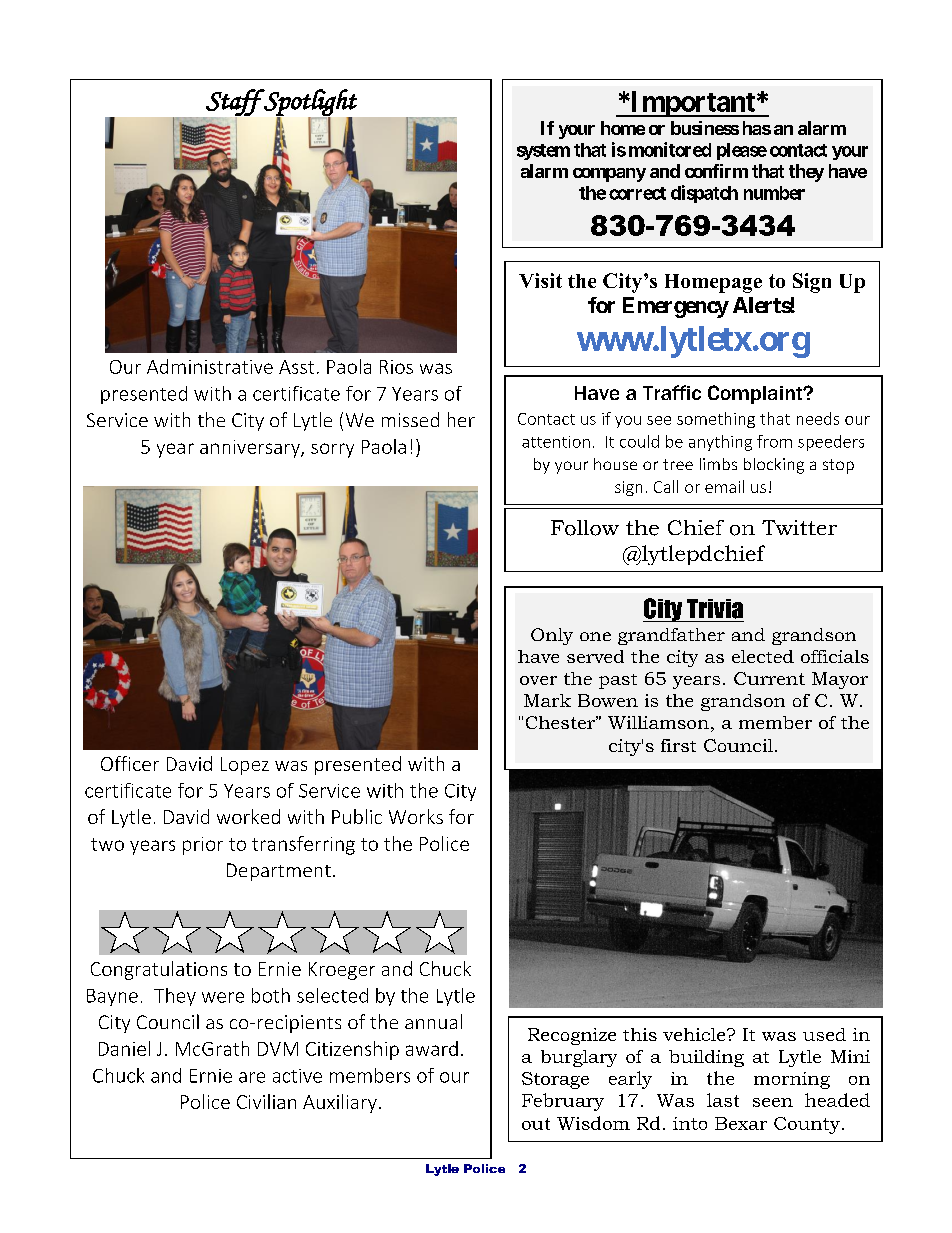 The height and width of the screenshot is (1233, 952). What do you see at coordinates (309, 103) in the screenshot?
I see `Spotlight` at bounding box center [309, 103].
